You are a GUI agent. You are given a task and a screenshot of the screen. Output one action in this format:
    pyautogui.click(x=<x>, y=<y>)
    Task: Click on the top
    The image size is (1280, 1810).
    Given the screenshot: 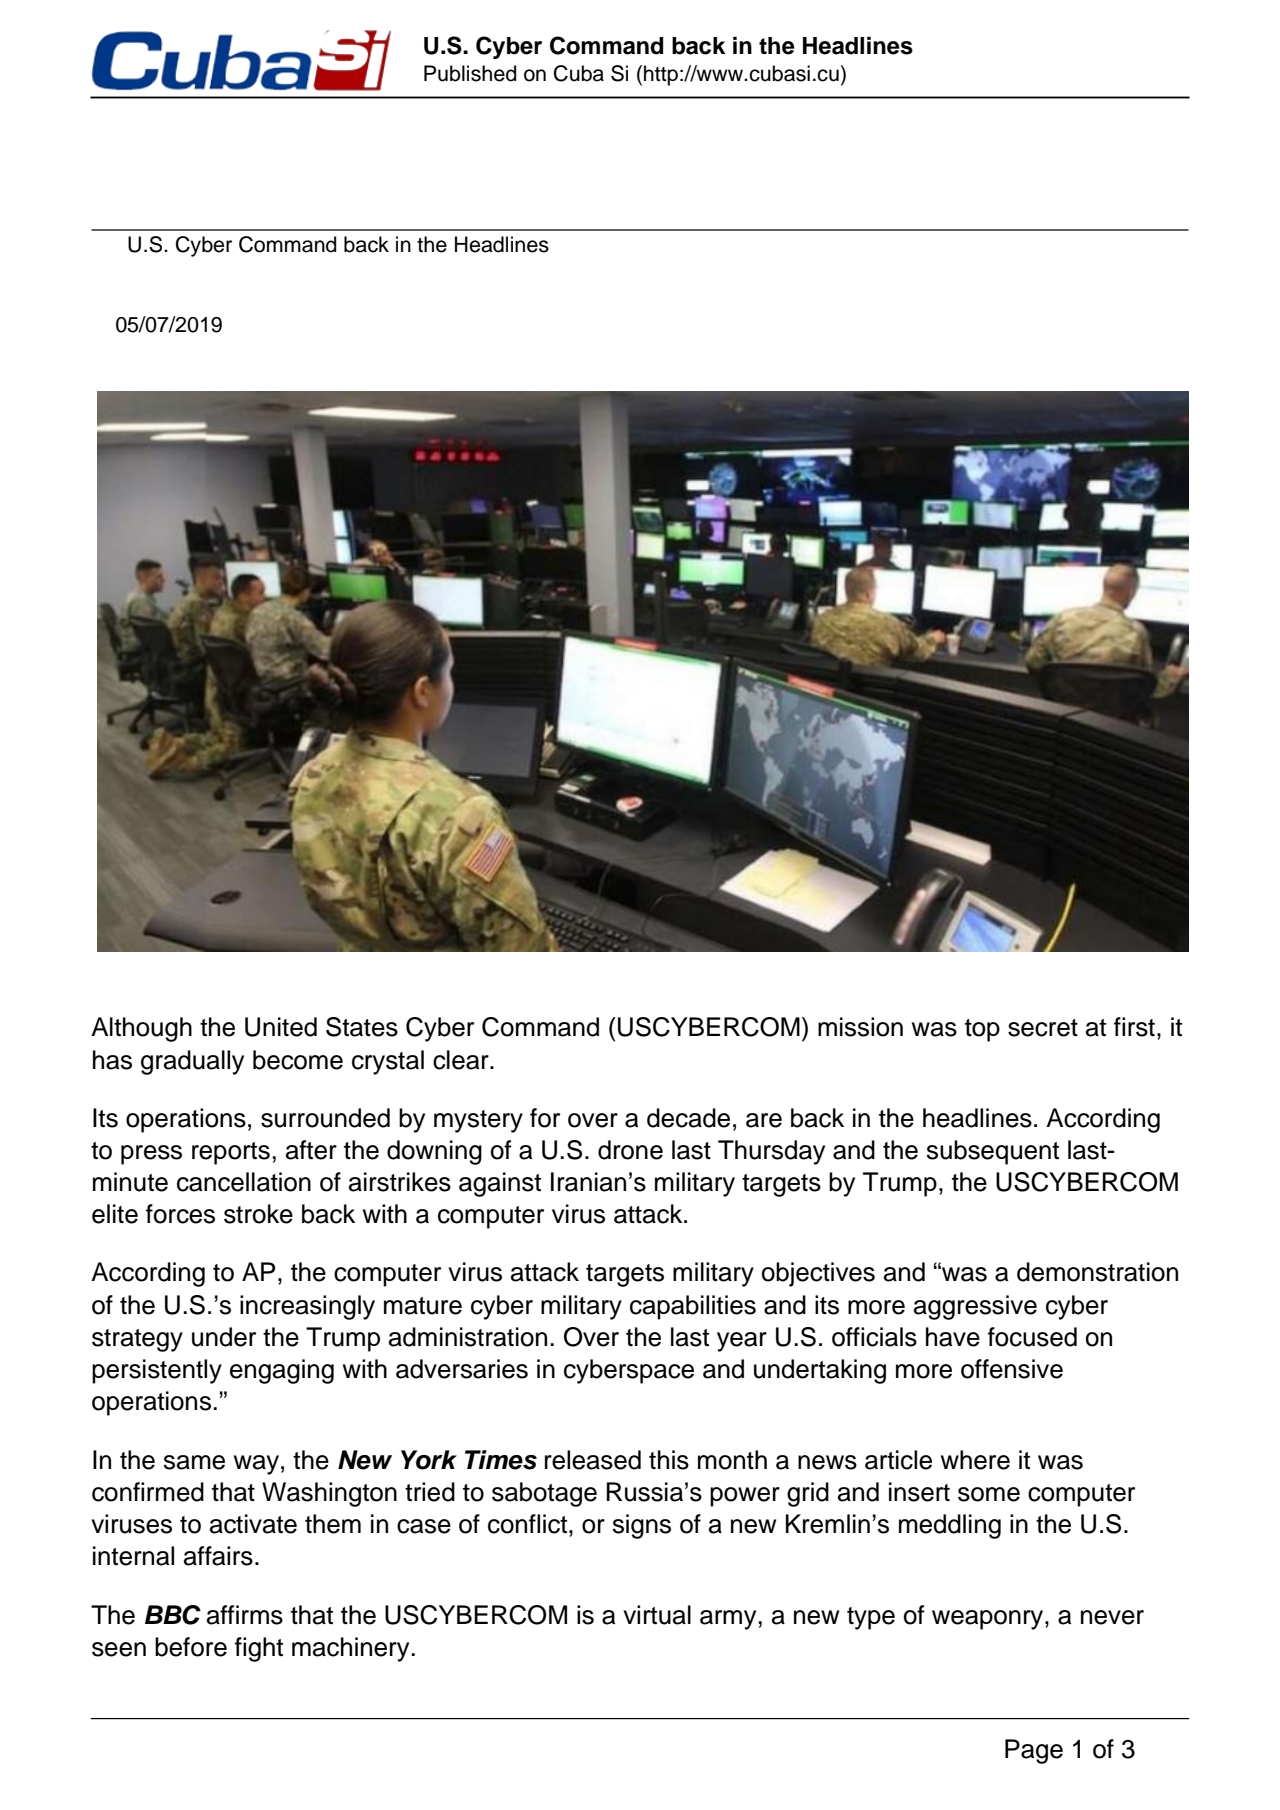 What is the action you would take?
    pyautogui.click(x=982, y=1030)
